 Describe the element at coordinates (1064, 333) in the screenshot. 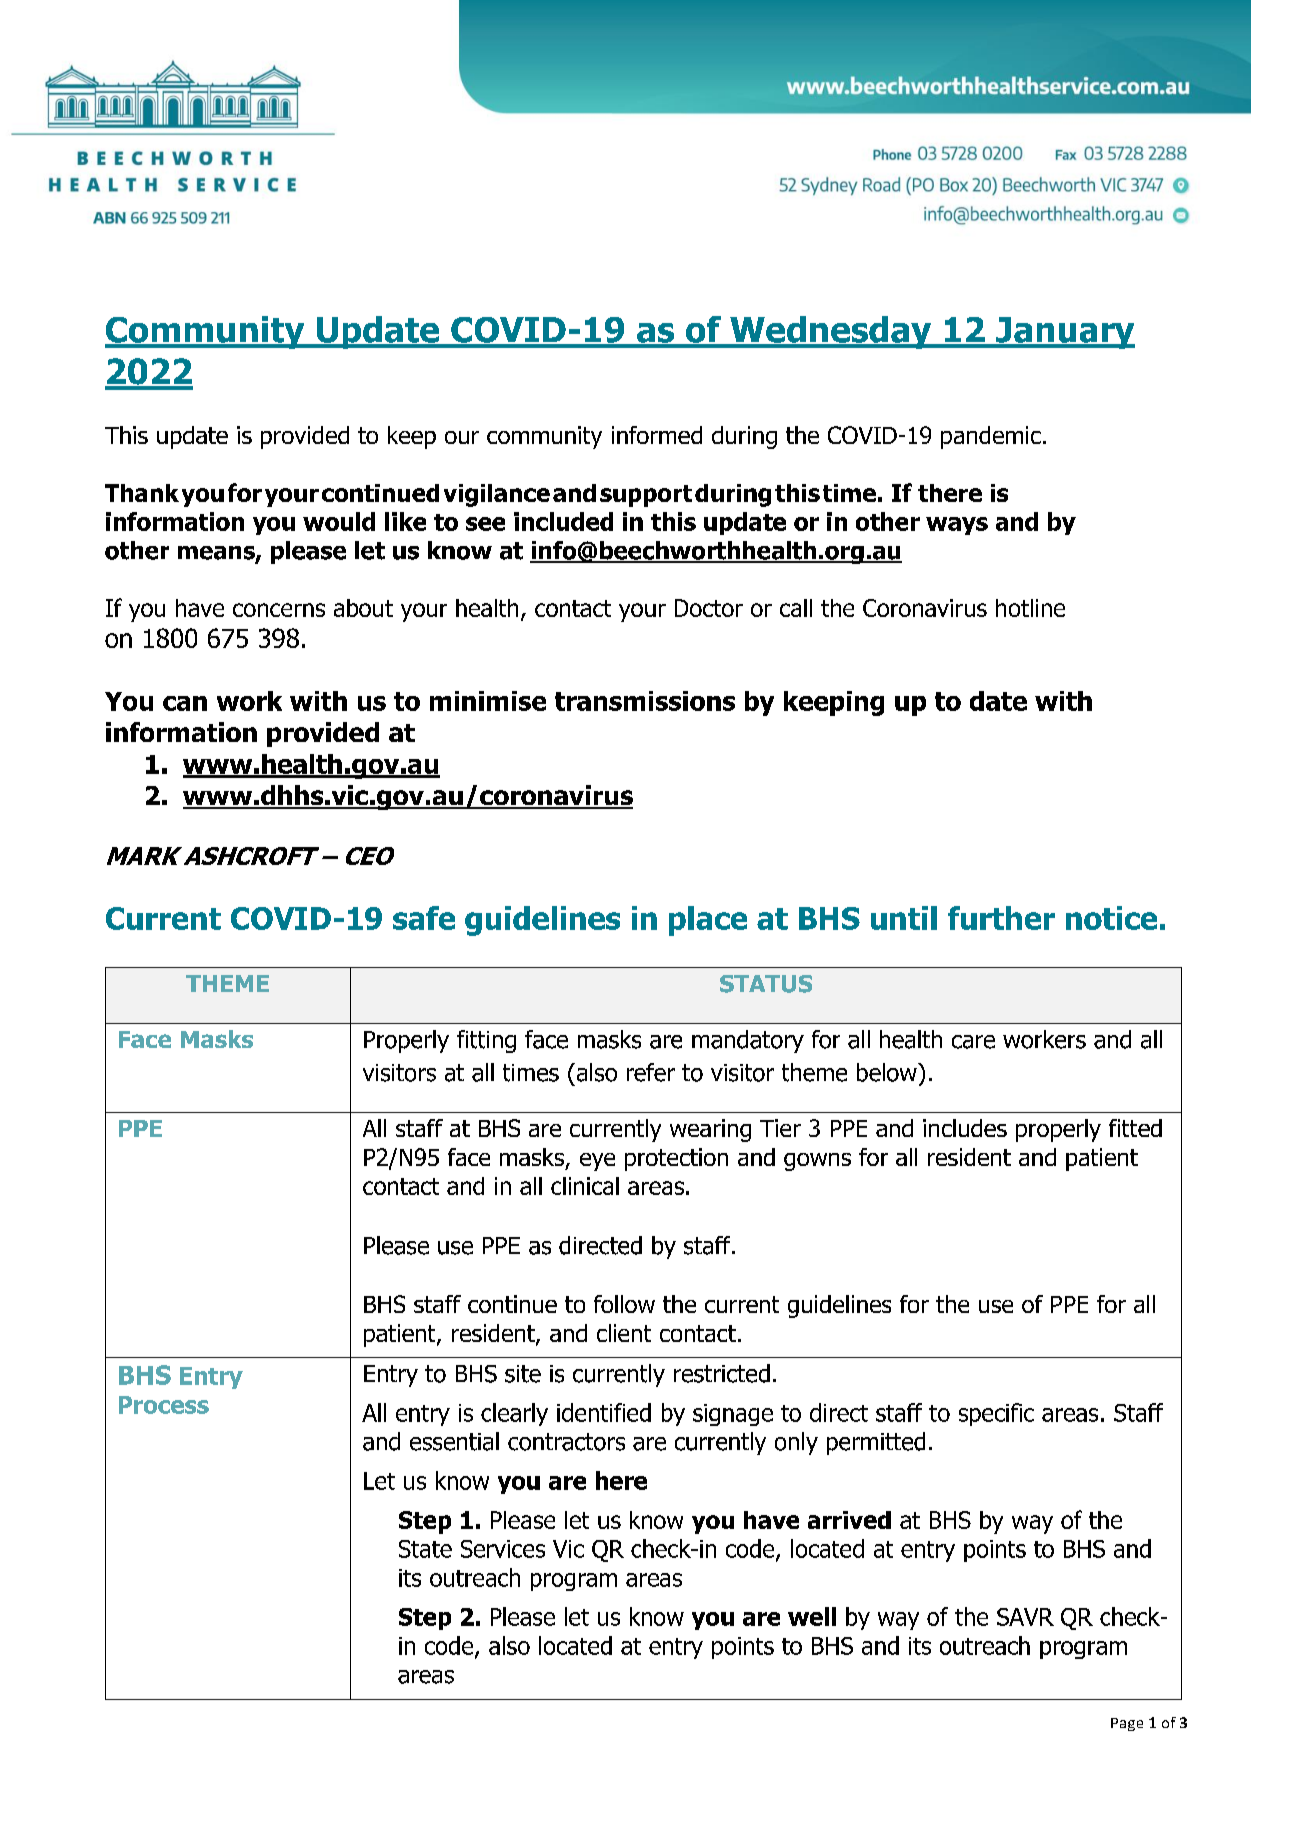

I see `January` at that location.
